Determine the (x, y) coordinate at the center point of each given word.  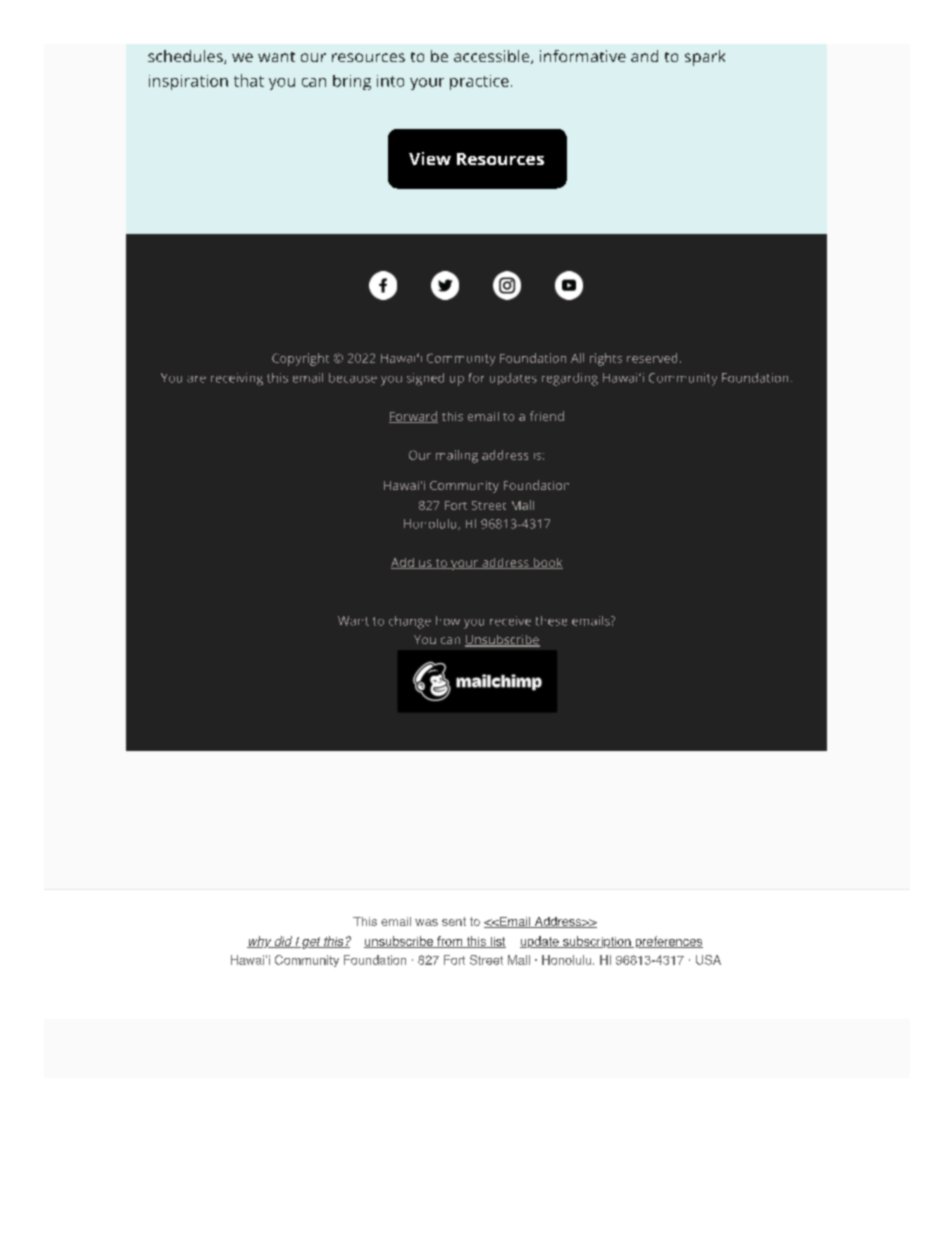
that (249, 80)
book (547, 563)
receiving (237, 379)
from (449, 942)
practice (479, 82)
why (260, 942)
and (644, 56)
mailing (457, 456)
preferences (668, 942)
